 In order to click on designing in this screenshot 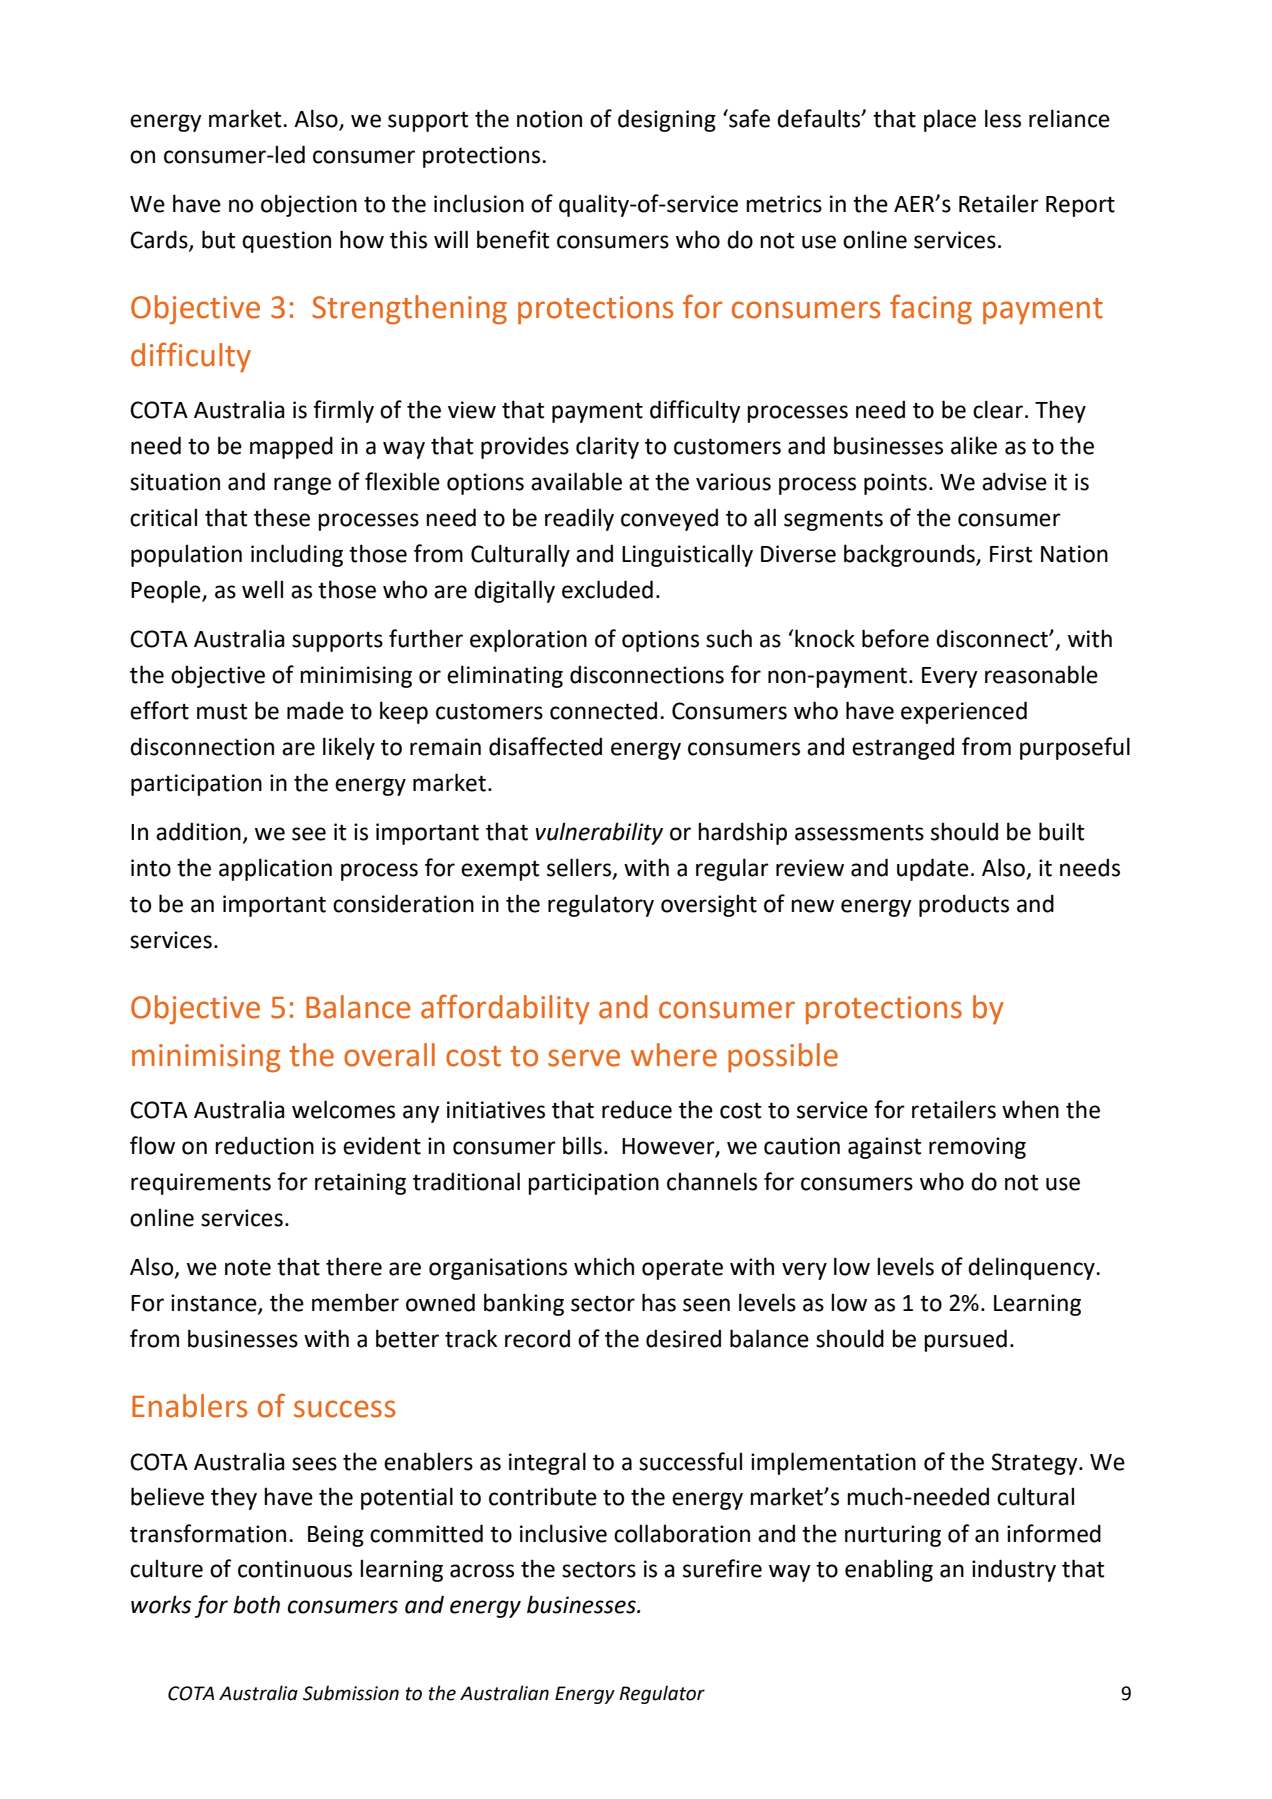, I will do `click(667, 120)`.
